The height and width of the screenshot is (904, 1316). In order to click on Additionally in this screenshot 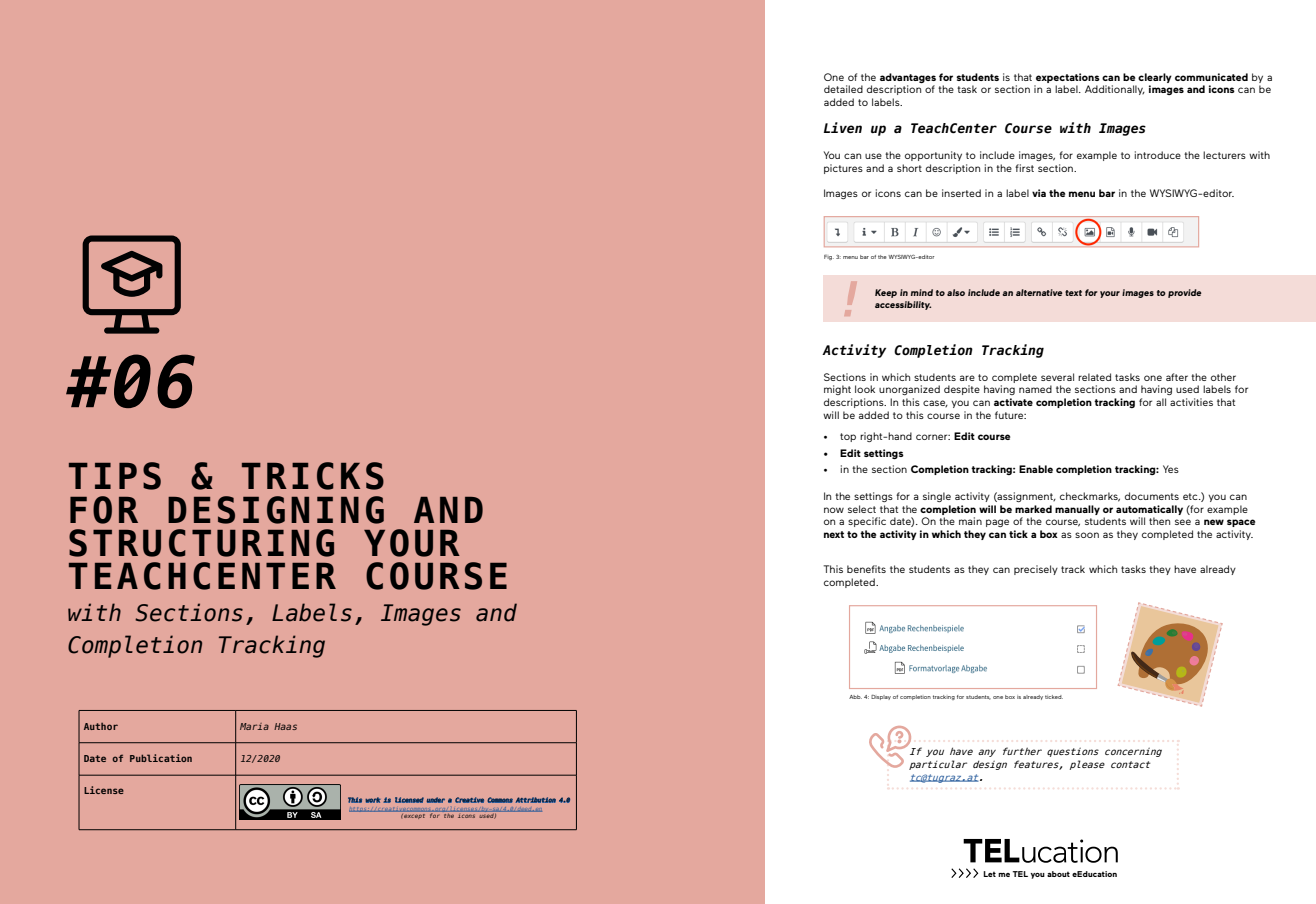, I will do `click(1115, 90)`.
